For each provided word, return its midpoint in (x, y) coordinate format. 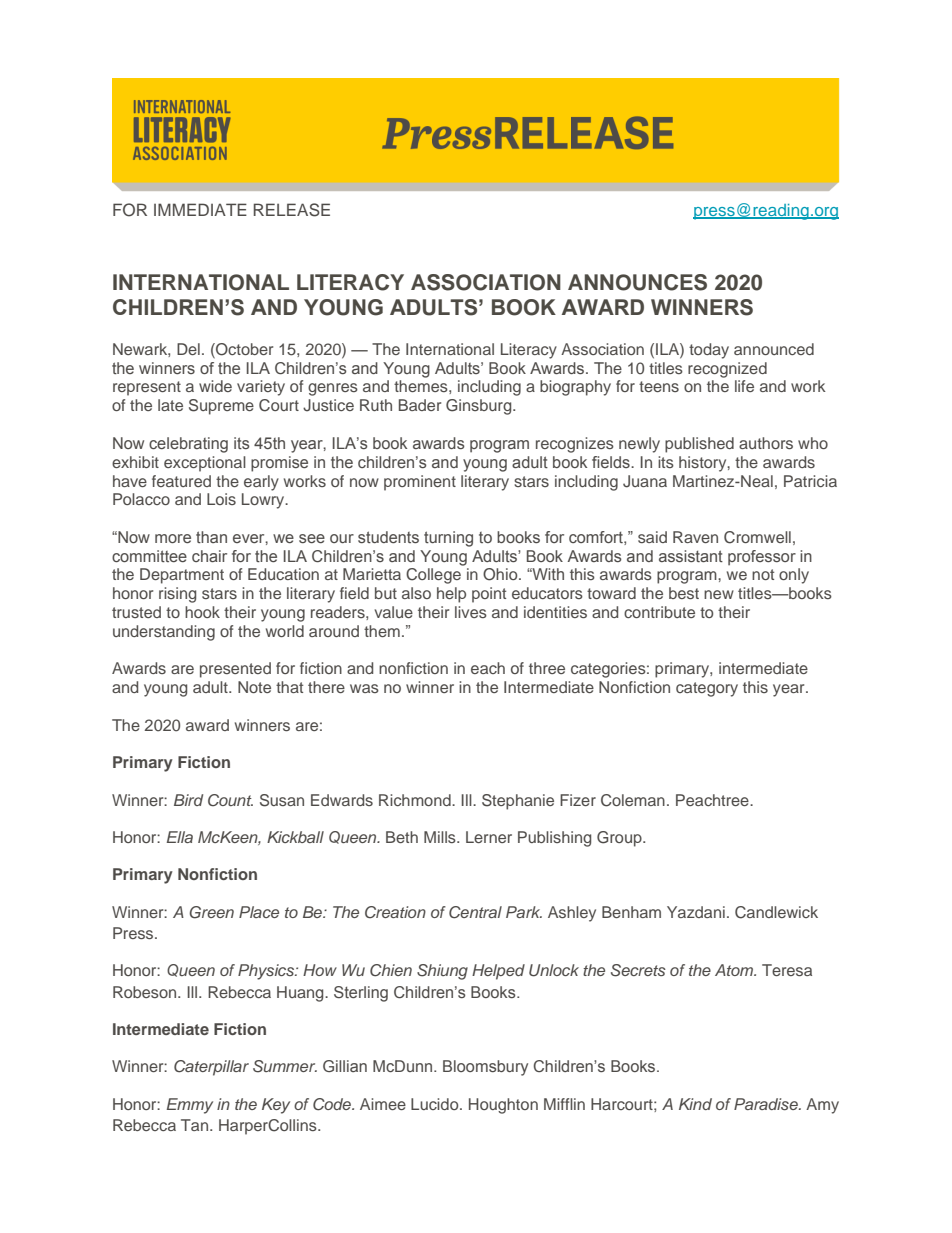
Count (230, 800)
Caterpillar (211, 1068)
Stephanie (518, 802)
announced (774, 349)
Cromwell (757, 537)
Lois (221, 499)
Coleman (633, 800)
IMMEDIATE (200, 209)
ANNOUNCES (637, 282)
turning (448, 539)
